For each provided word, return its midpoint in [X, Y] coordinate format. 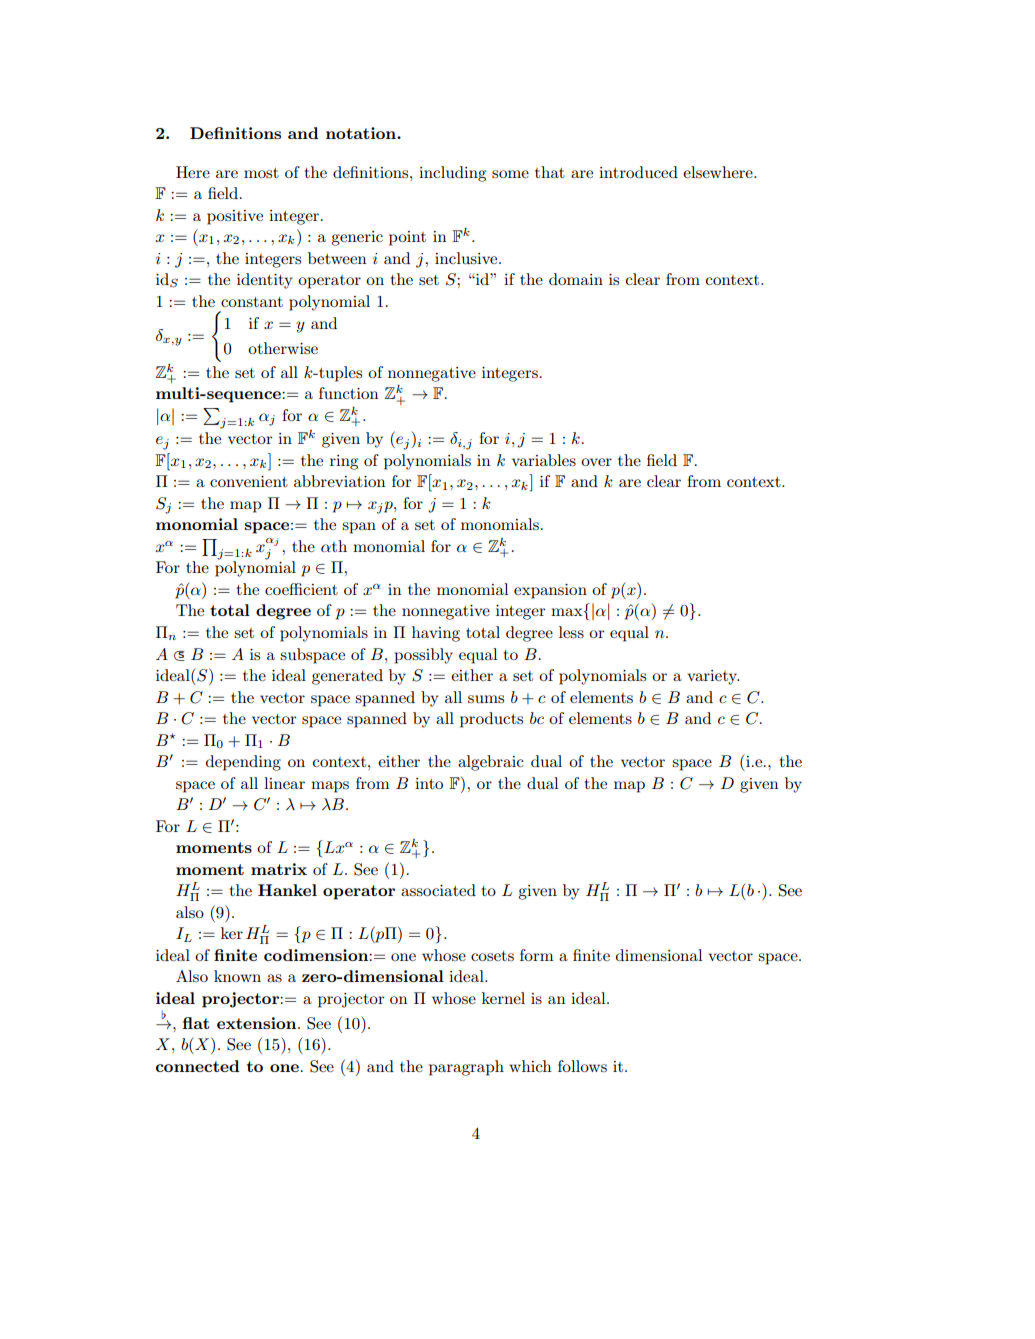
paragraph [466, 1068]
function [349, 393]
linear [284, 783]
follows [582, 1066]
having [436, 634]
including [452, 174]
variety [713, 677]
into [429, 783]
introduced [638, 172]
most [261, 173]
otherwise [283, 348]
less [571, 632]
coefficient [301, 589]
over [596, 462]
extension [258, 1023]
